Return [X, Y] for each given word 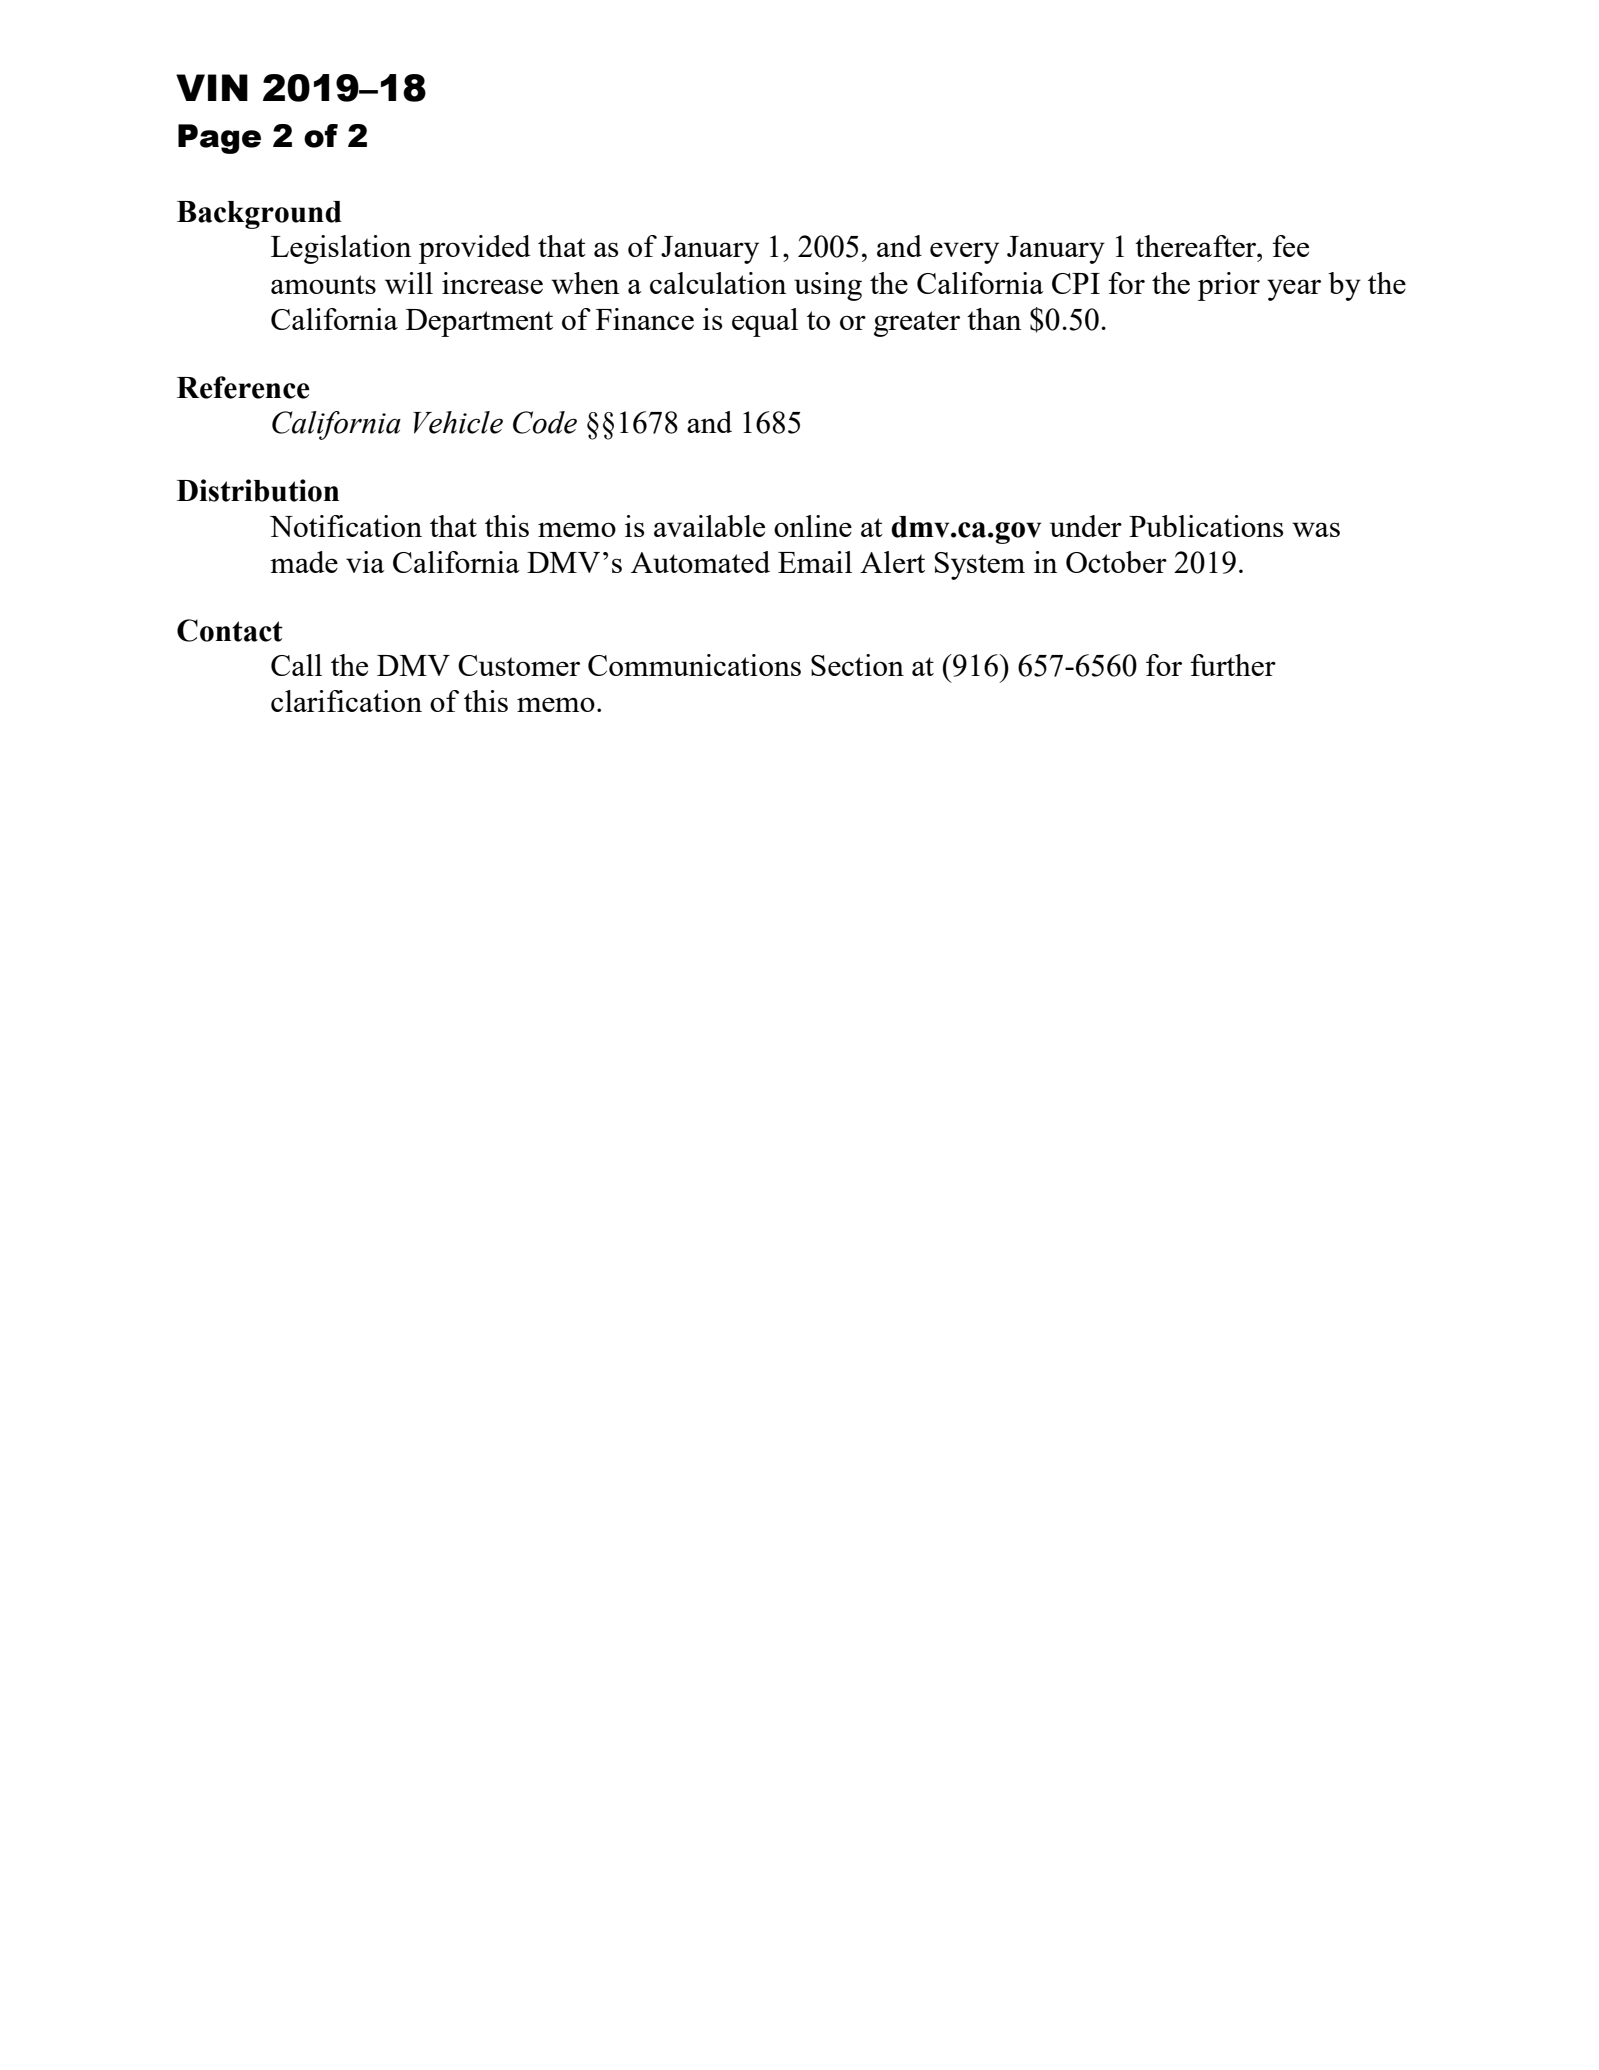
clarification [346, 701]
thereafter [1197, 246]
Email [815, 562]
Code [545, 422]
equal [765, 322]
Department [479, 323]
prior [1229, 286]
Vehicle [458, 422]
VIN [212, 87]
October [1116, 562]
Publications [1206, 526]
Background [259, 215]
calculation [718, 283]
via [365, 562]
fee [1290, 246]
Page [219, 139]
